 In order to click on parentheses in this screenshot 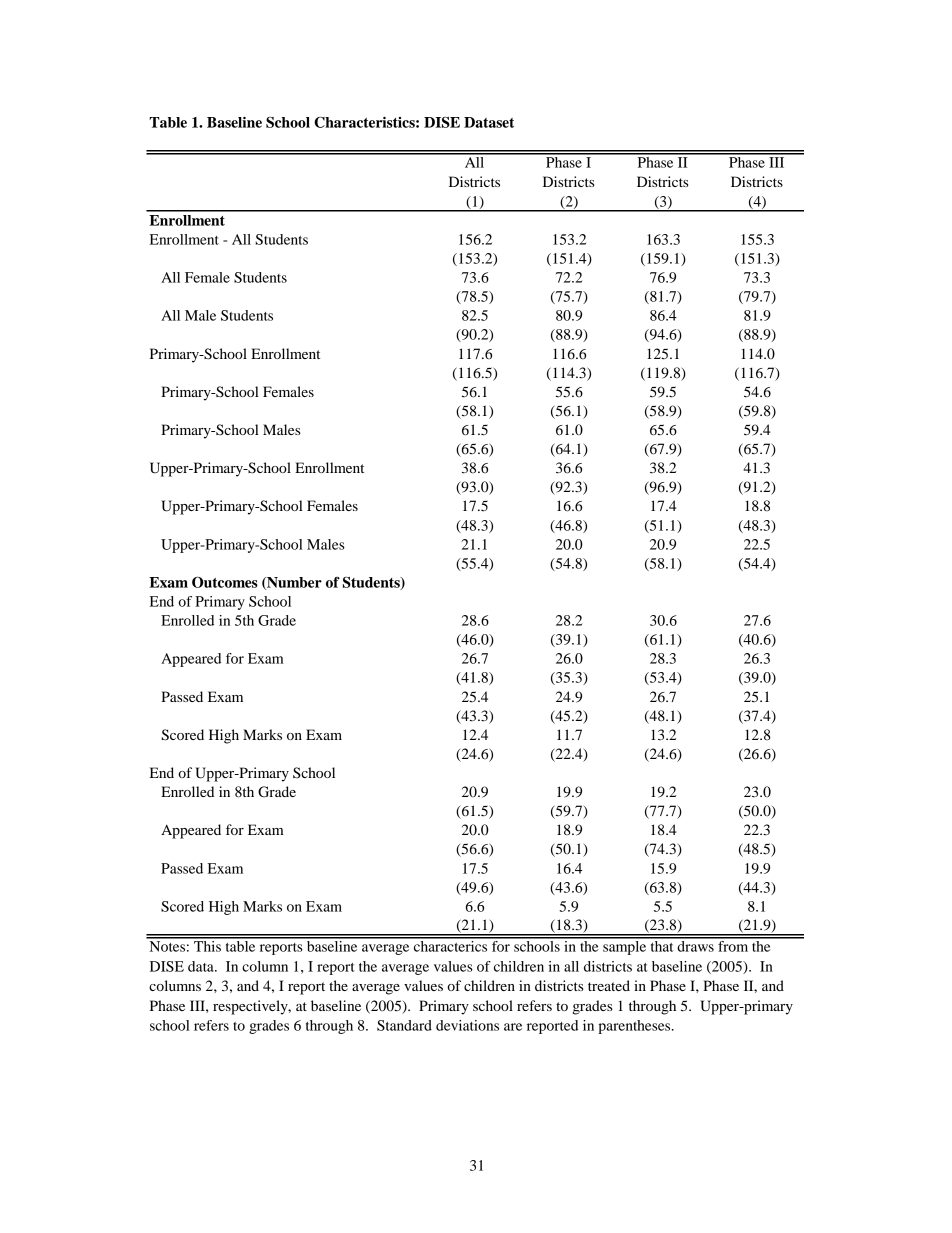, I will do `click(635, 1027)`.
